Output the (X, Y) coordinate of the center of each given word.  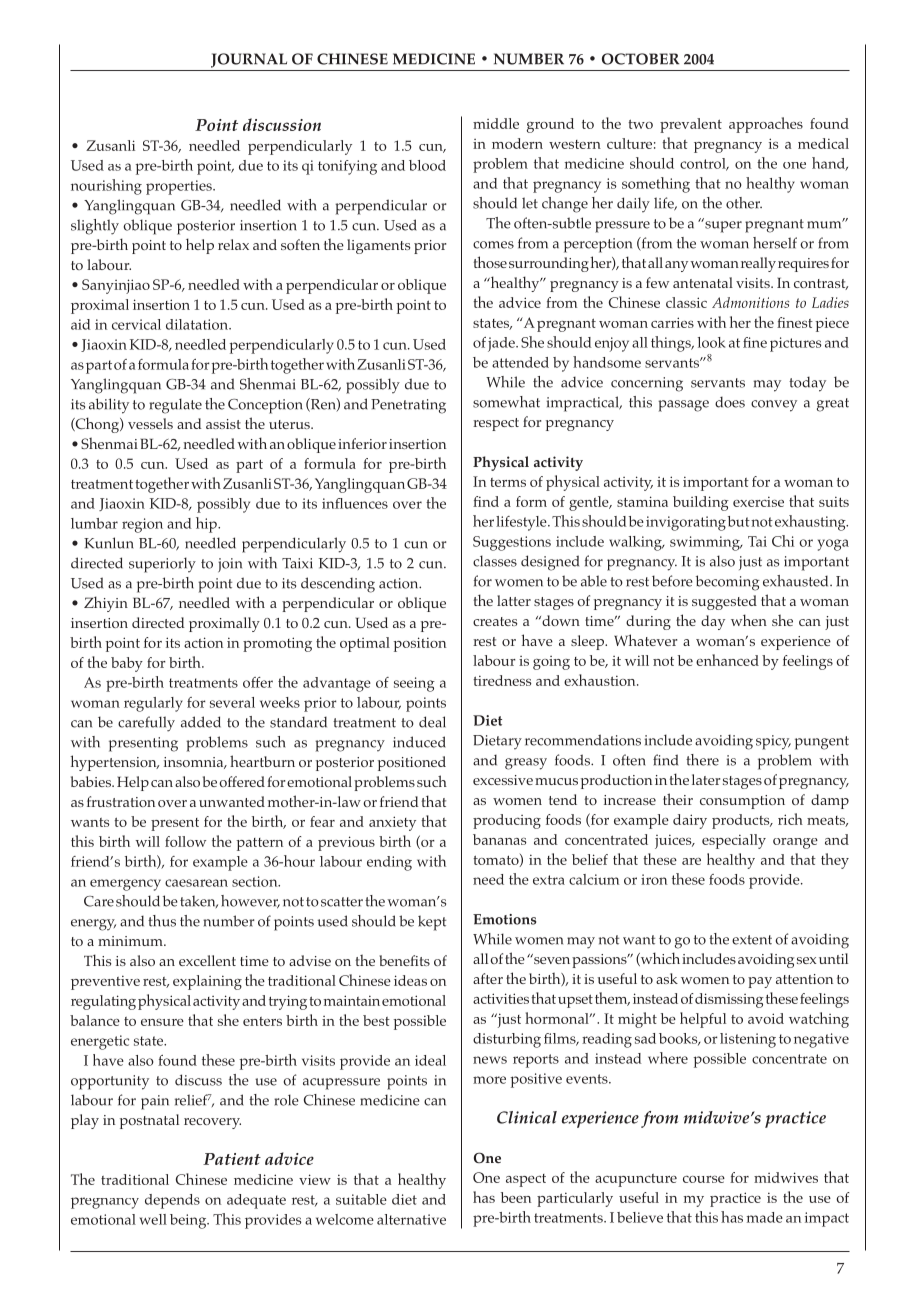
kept (432, 923)
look (712, 342)
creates (495, 621)
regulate (175, 406)
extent (752, 940)
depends (172, 1201)
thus (162, 921)
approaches (766, 125)
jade (502, 344)
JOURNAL (249, 60)
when (749, 620)
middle (496, 123)
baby (127, 664)
